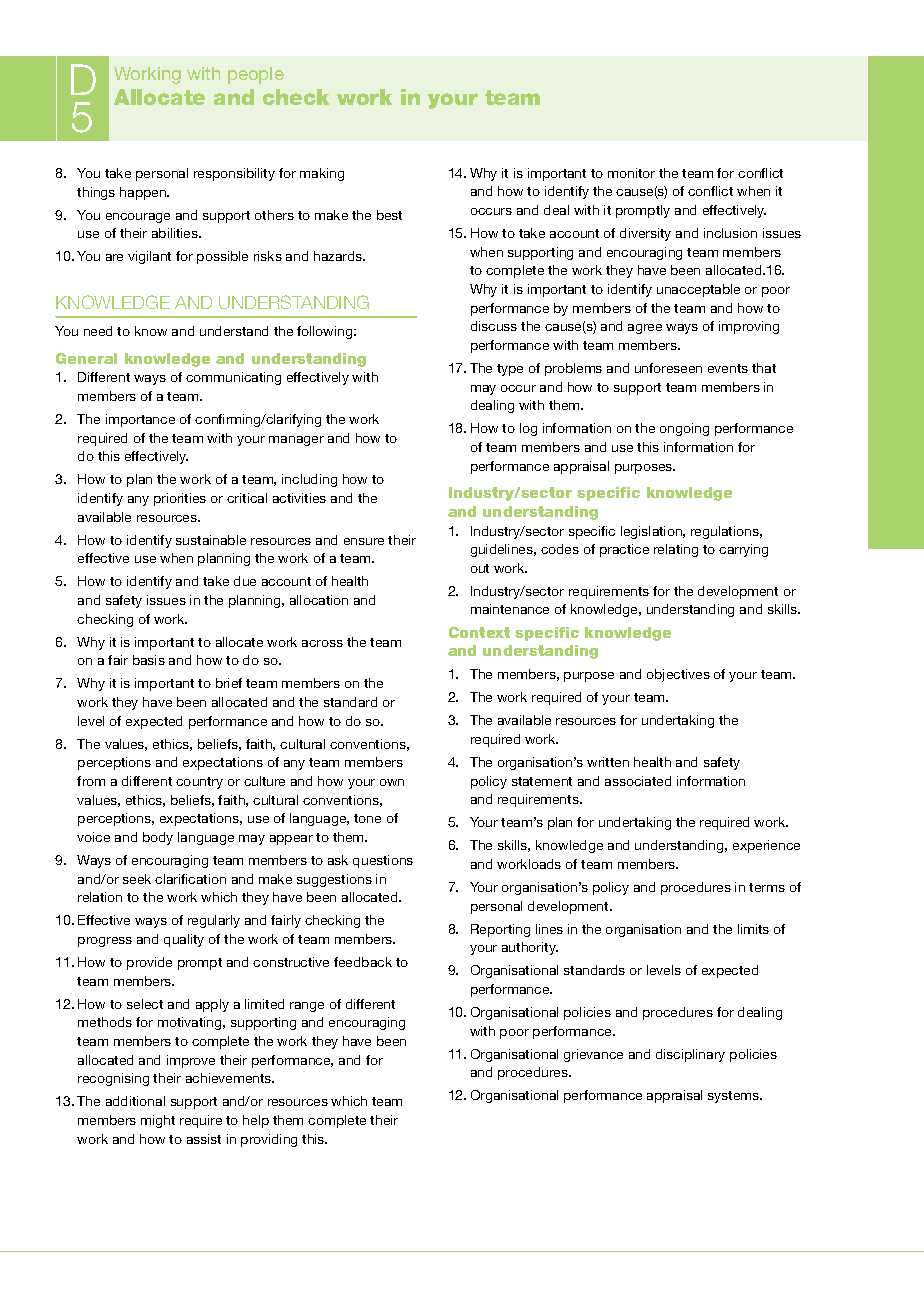 The height and width of the page is (1308, 924). What do you see at coordinates (631, 173) in the page?
I see `monitor` at bounding box center [631, 173].
